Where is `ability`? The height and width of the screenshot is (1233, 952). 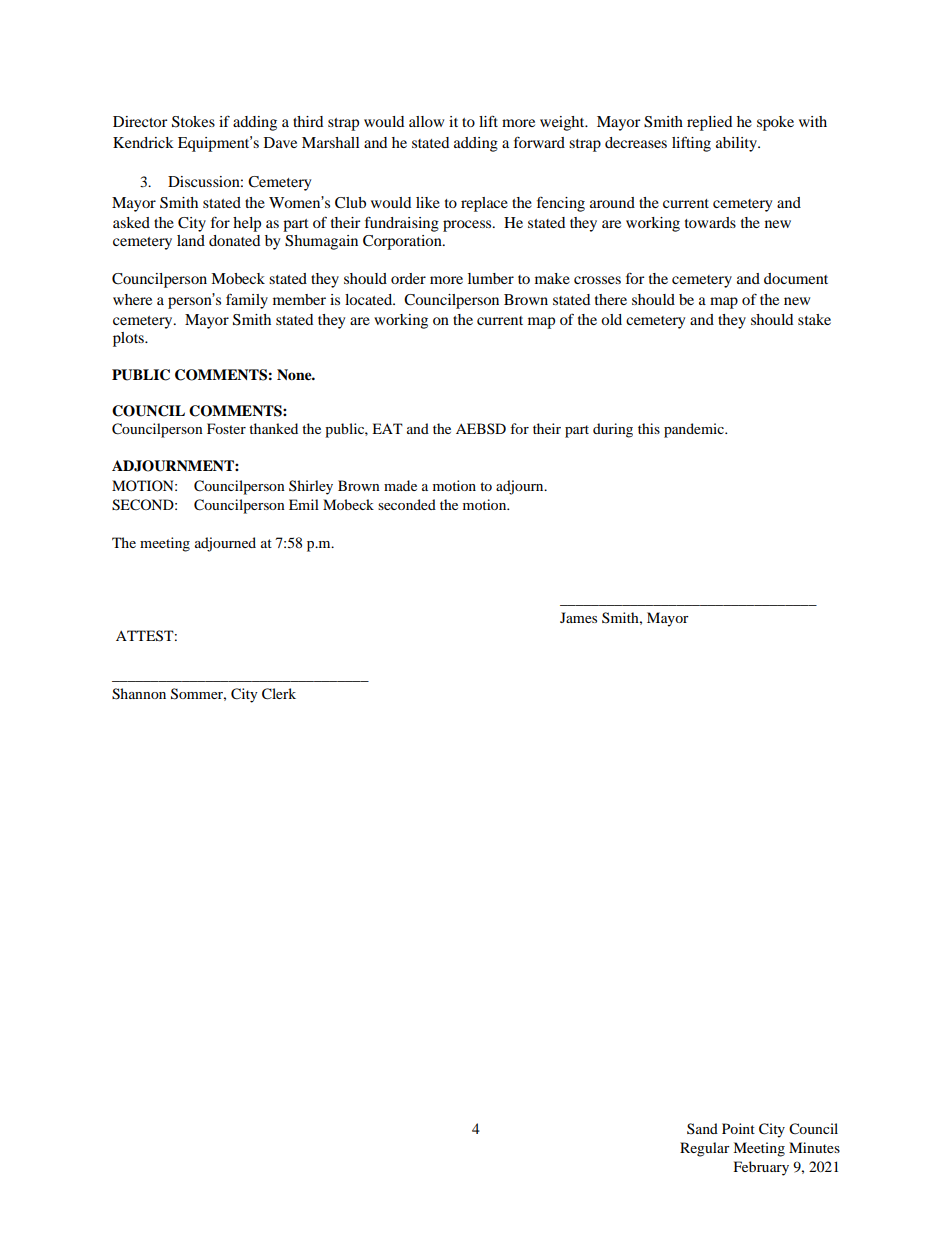 ability is located at coordinates (737, 144).
